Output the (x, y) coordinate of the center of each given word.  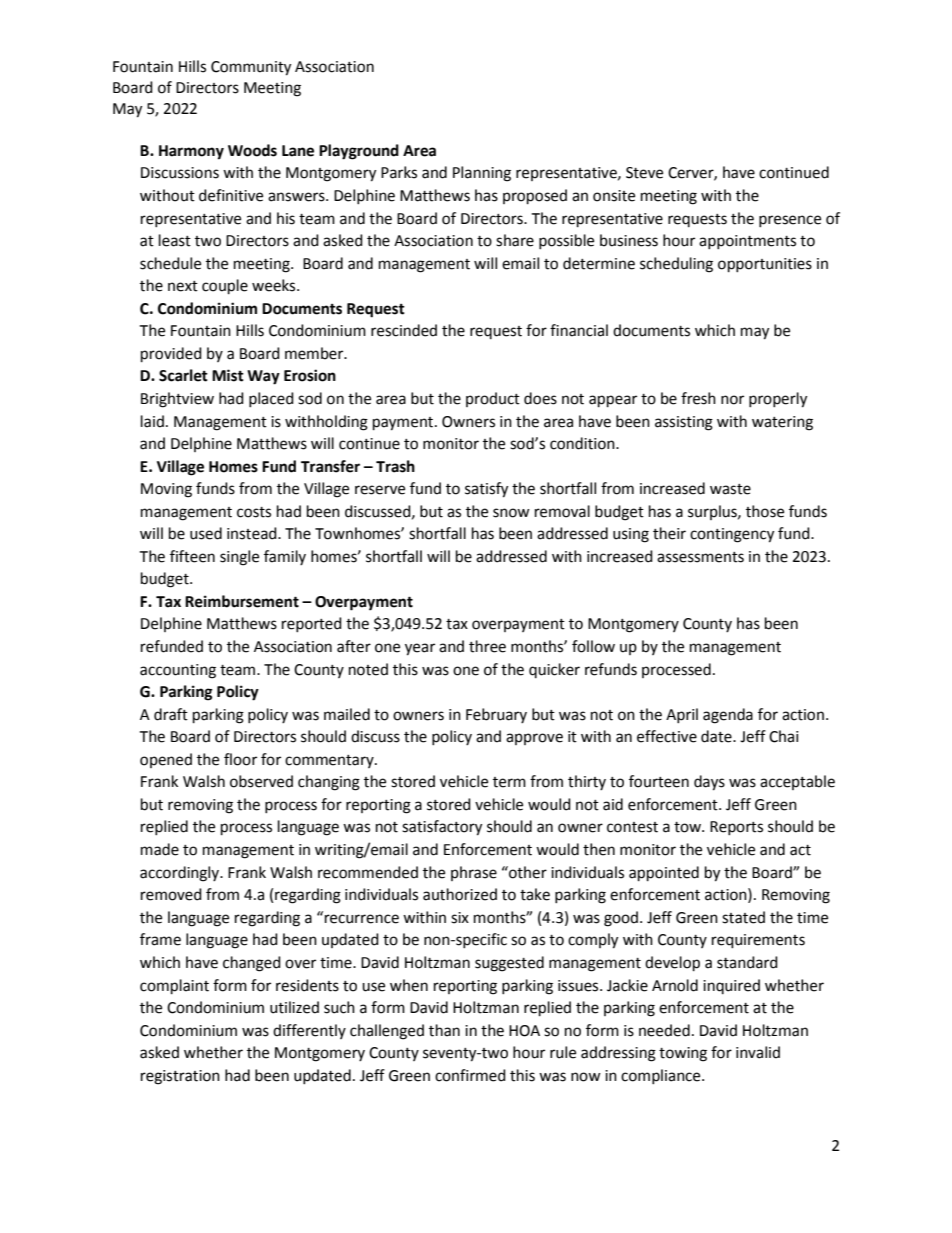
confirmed (470, 1075)
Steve (644, 173)
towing (683, 1054)
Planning (482, 174)
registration (180, 1077)
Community (251, 68)
